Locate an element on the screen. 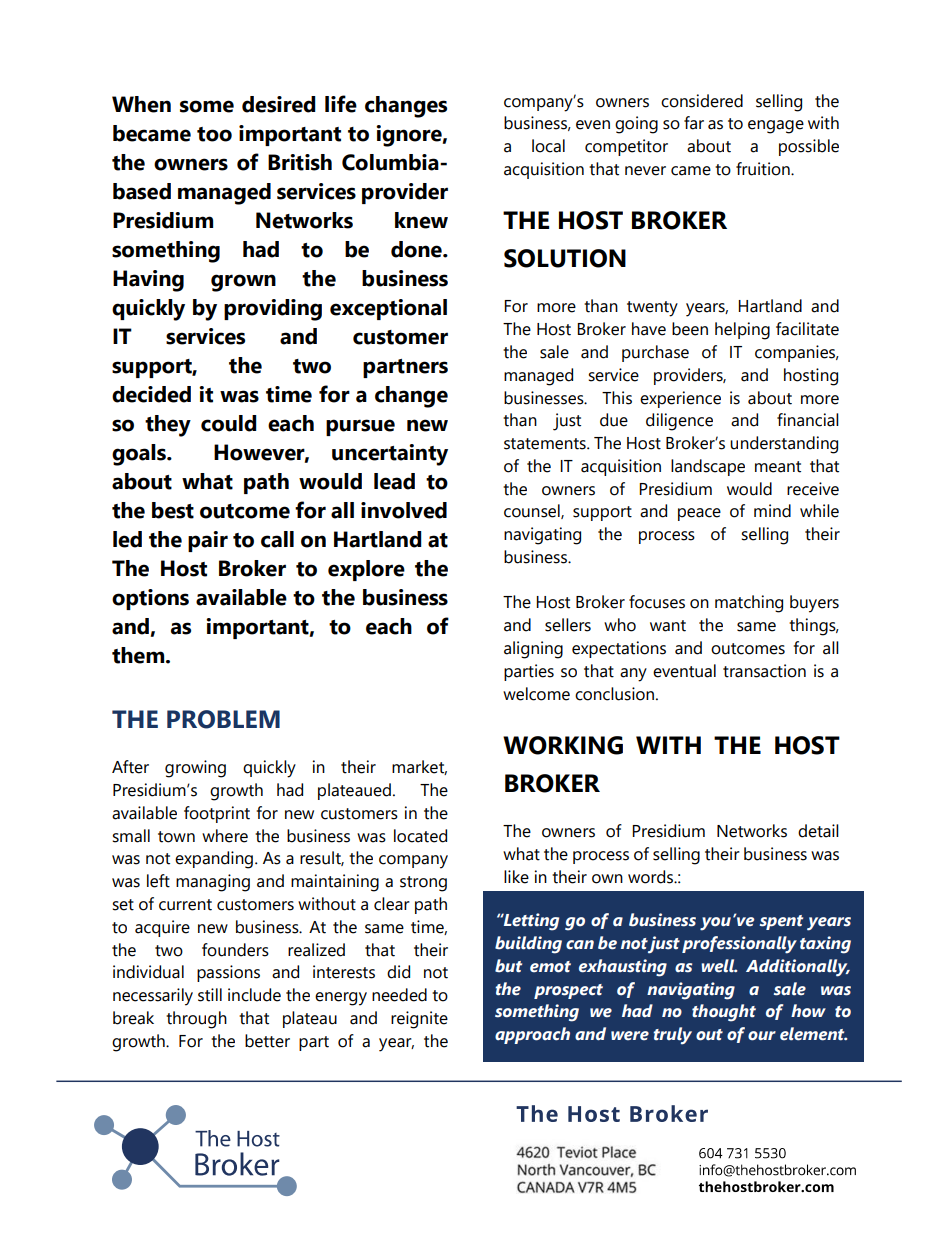 The image size is (952, 1233). pair is located at coordinates (208, 541).
